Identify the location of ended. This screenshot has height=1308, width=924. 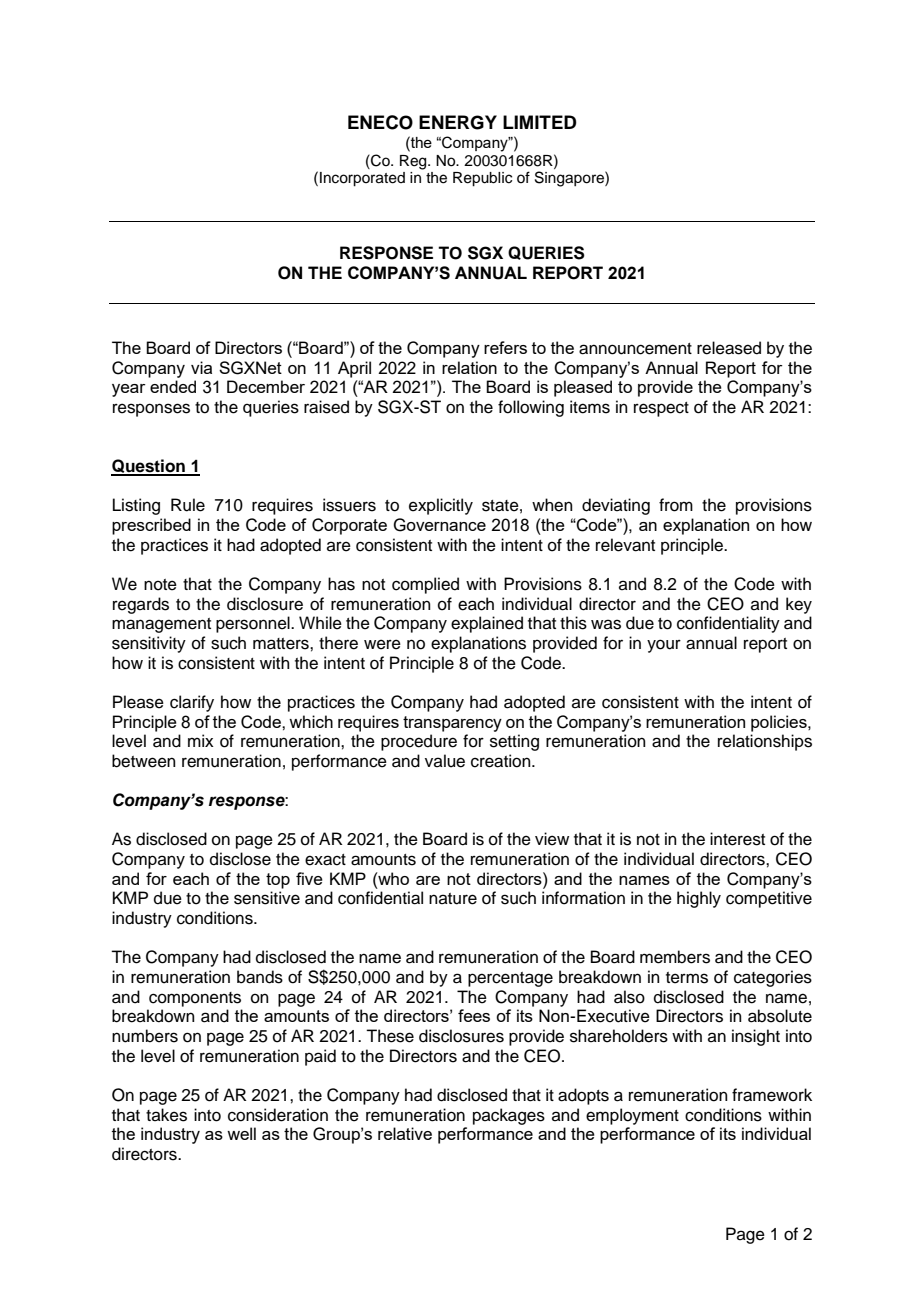
(173, 386).
